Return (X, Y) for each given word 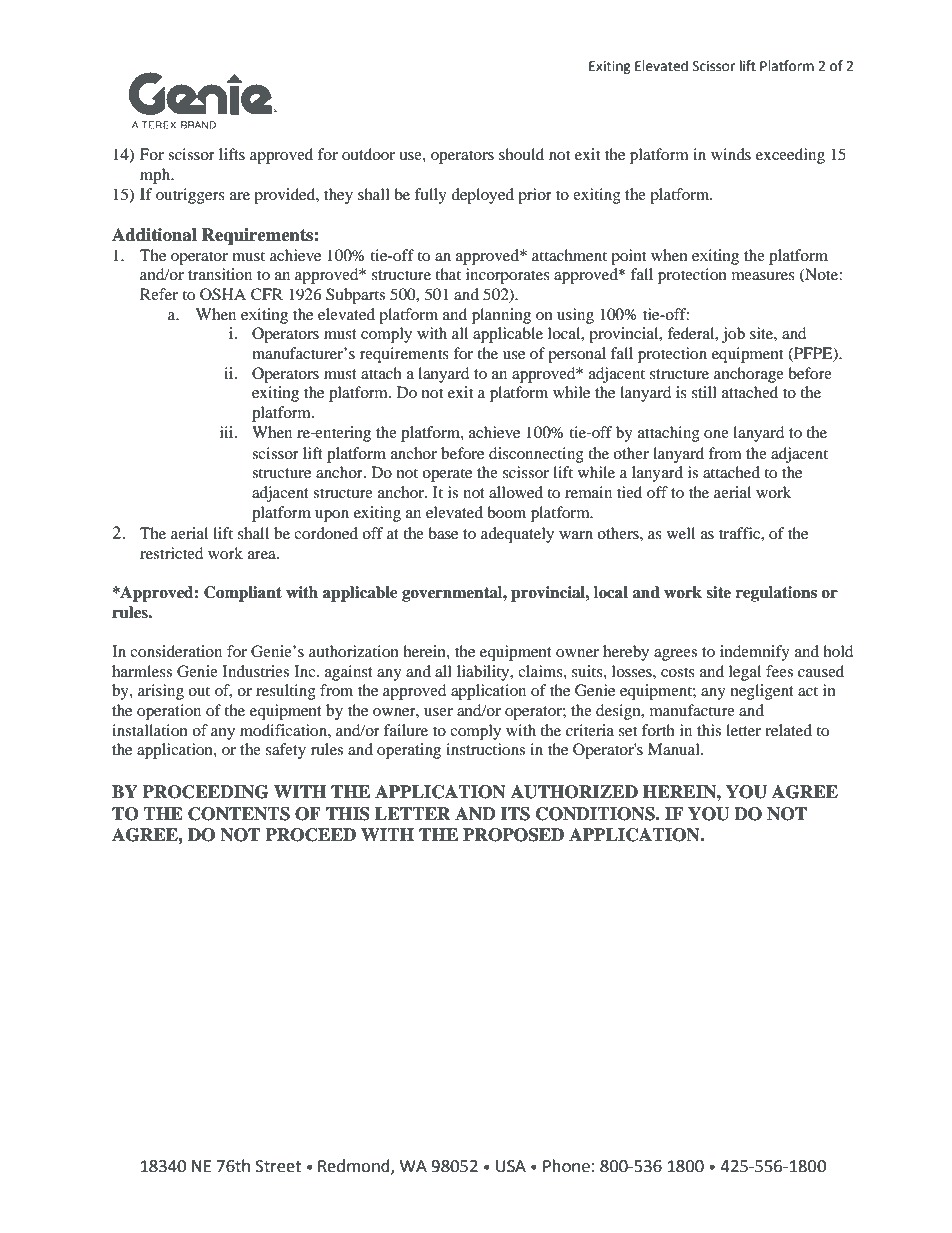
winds (731, 154)
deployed (482, 196)
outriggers (190, 196)
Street (278, 1166)
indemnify (755, 653)
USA (511, 1166)
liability (484, 673)
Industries (255, 671)
